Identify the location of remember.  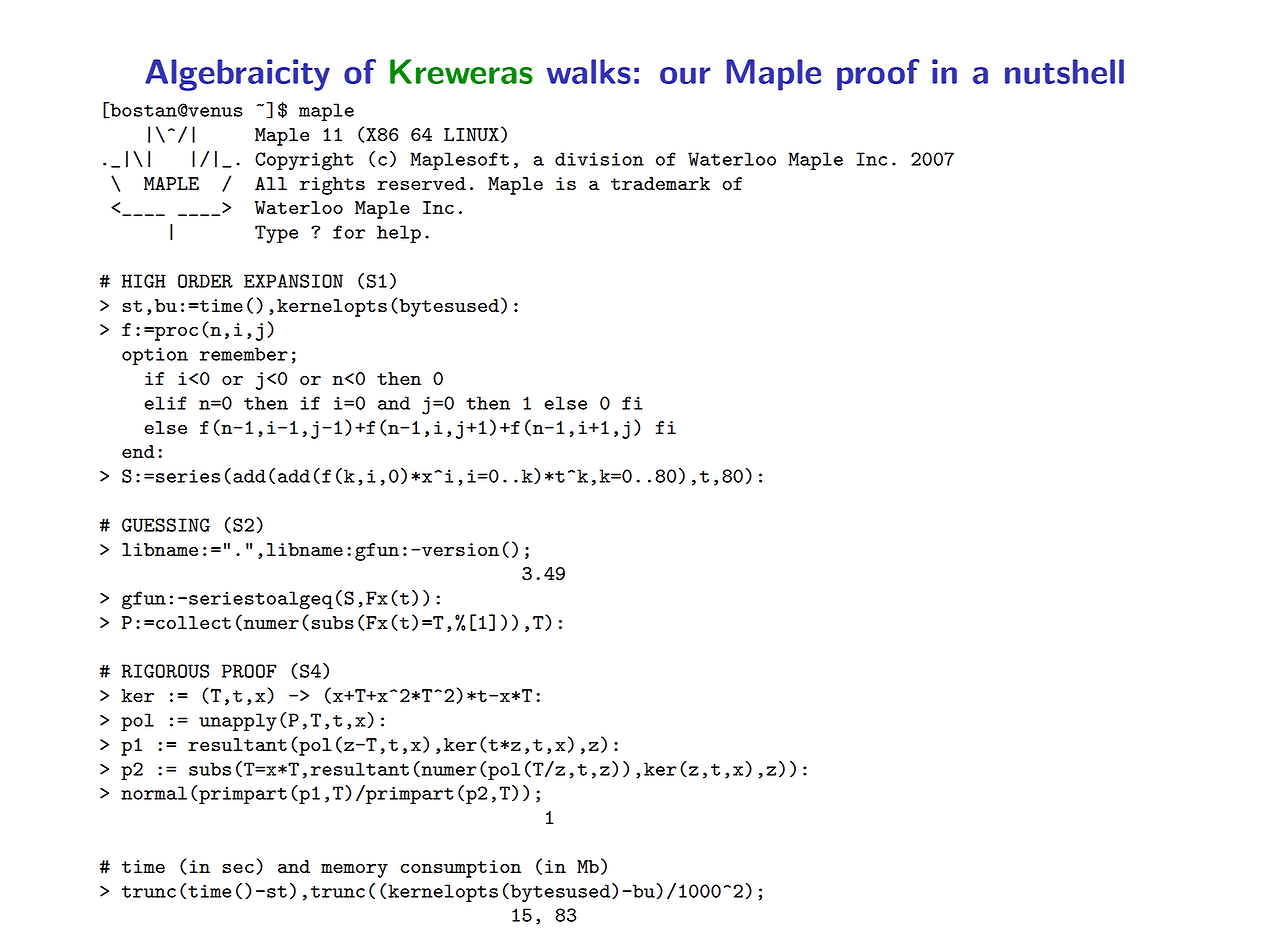
(244, 354).
